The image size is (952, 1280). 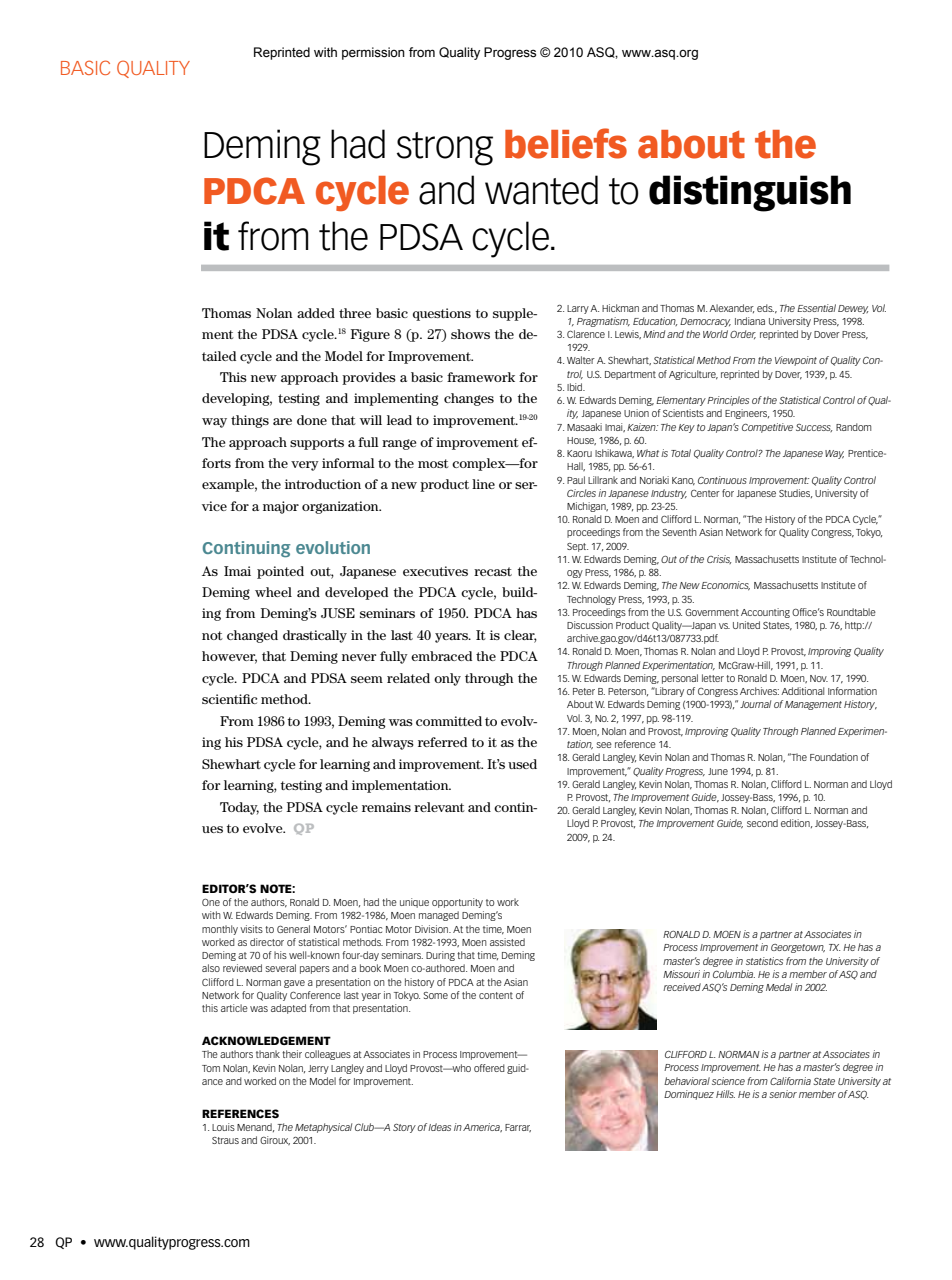 What do you see at coordinates (373, 53) in the screenshot?
I see `permission` at bounding box center [373, 53].
